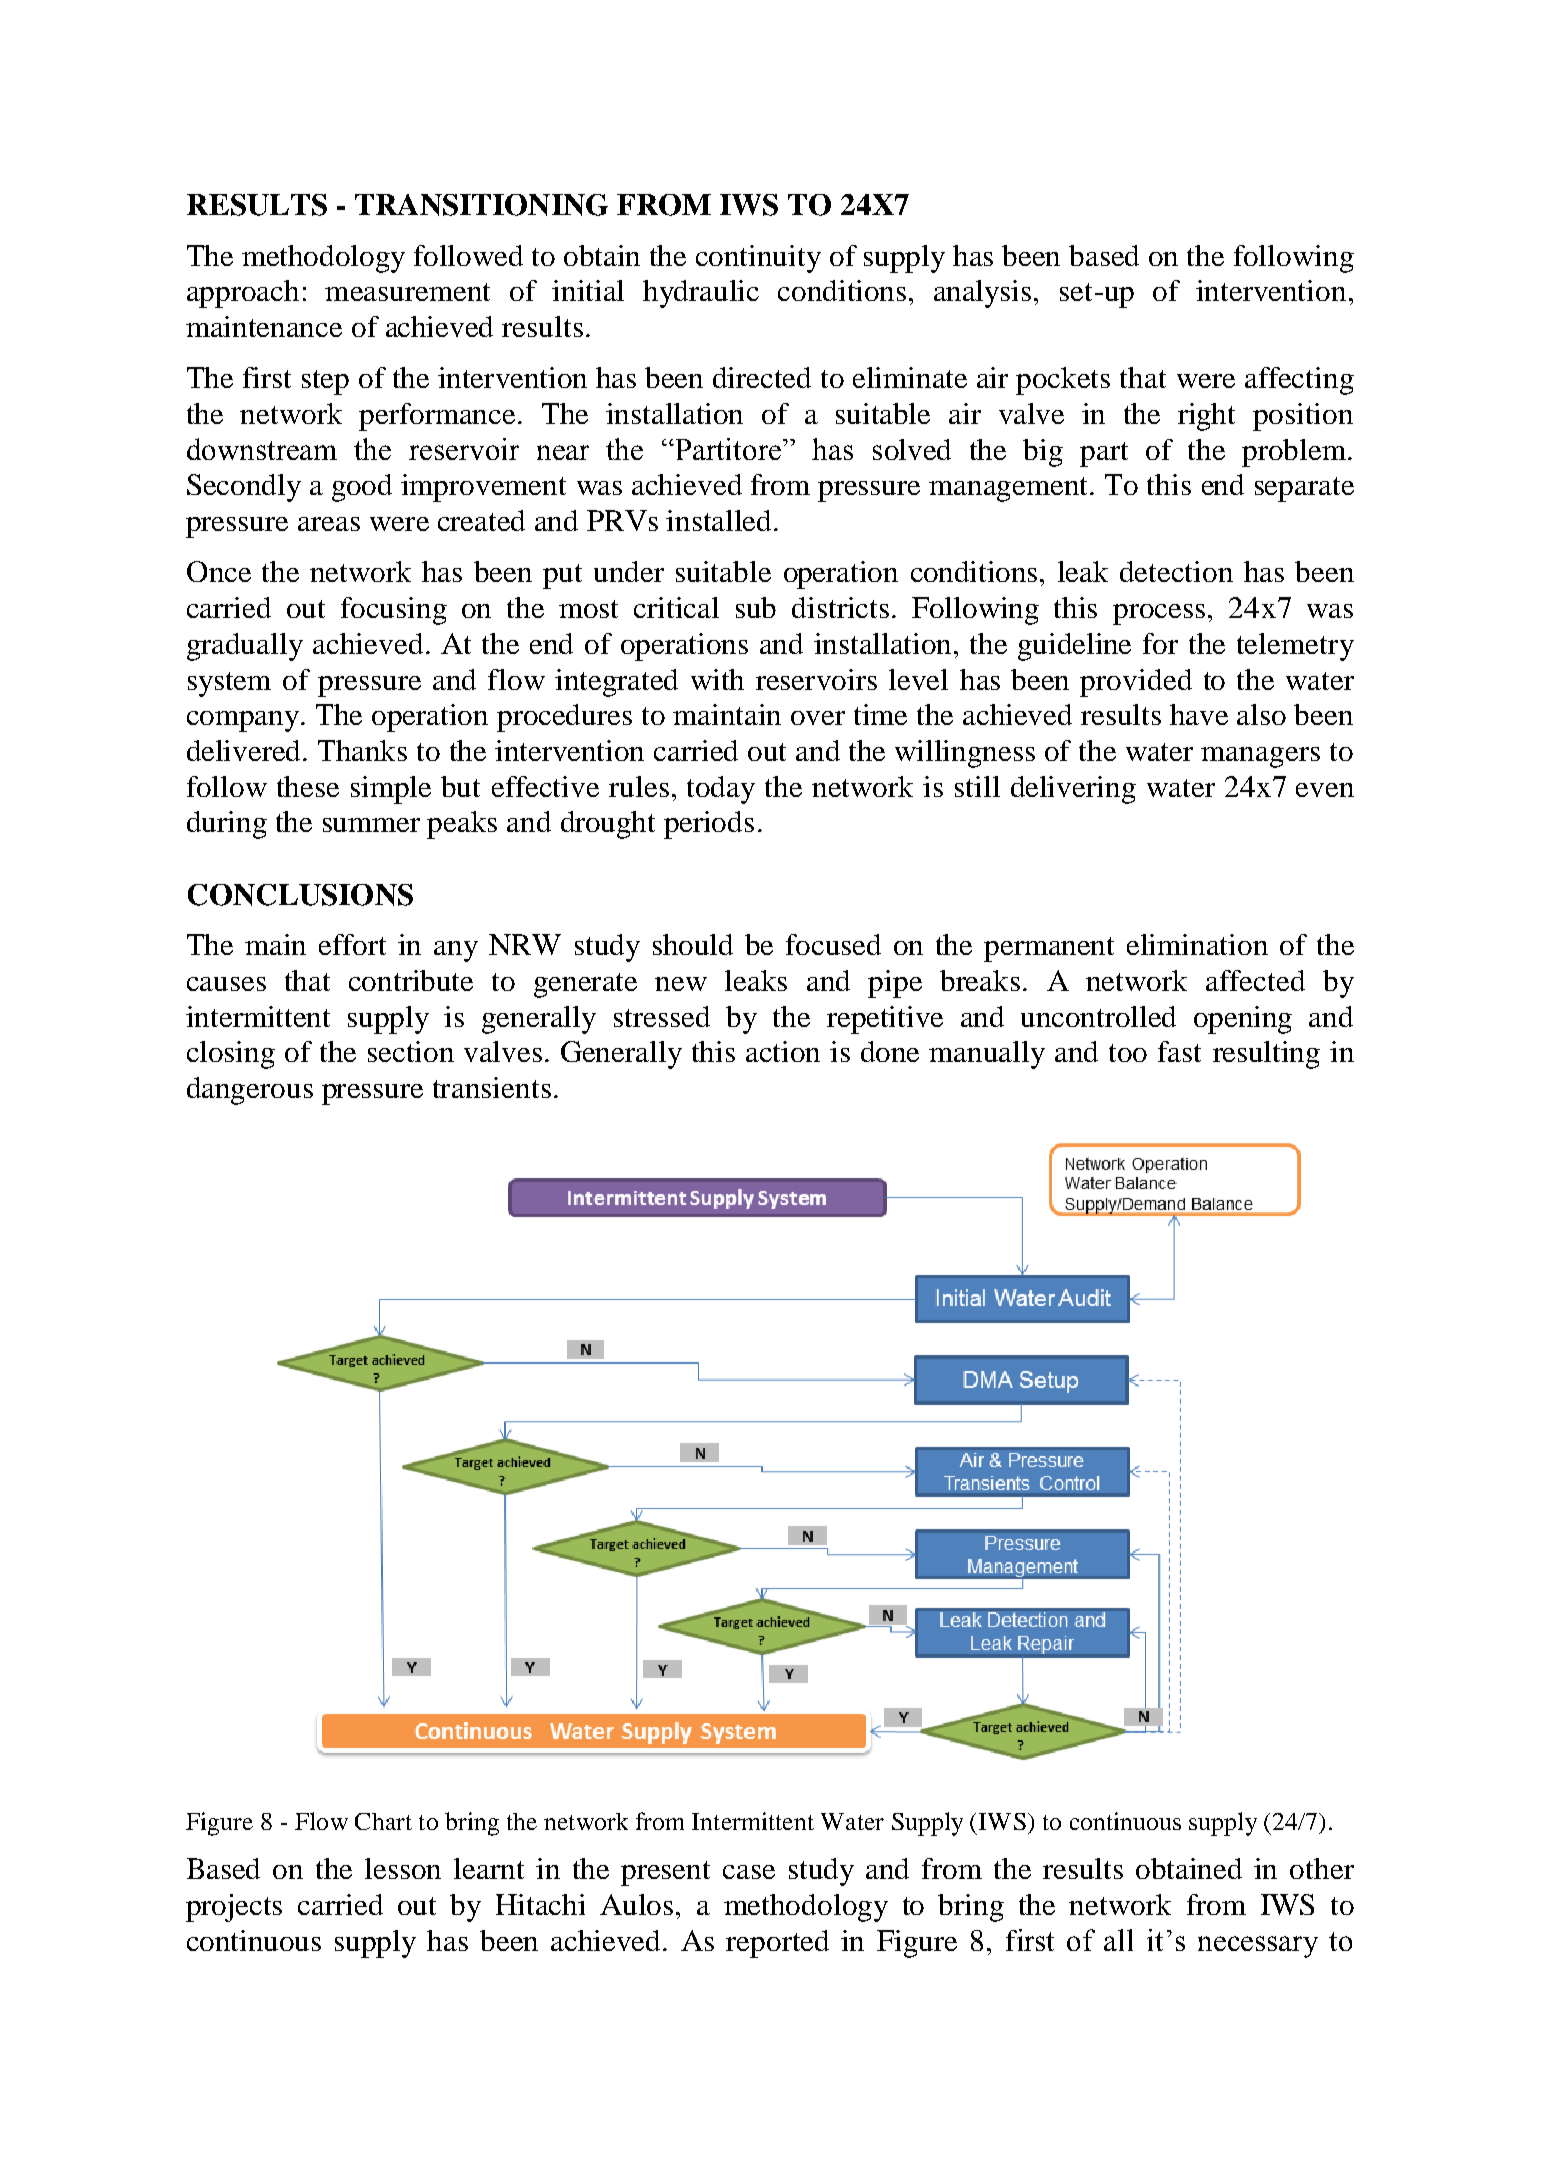 Image resolution: width=1541 pixels, height=2179 pixels. What do you see at coordinates (407, 292) in the document?
I see `measurement` at bounding box center [407, 292].
